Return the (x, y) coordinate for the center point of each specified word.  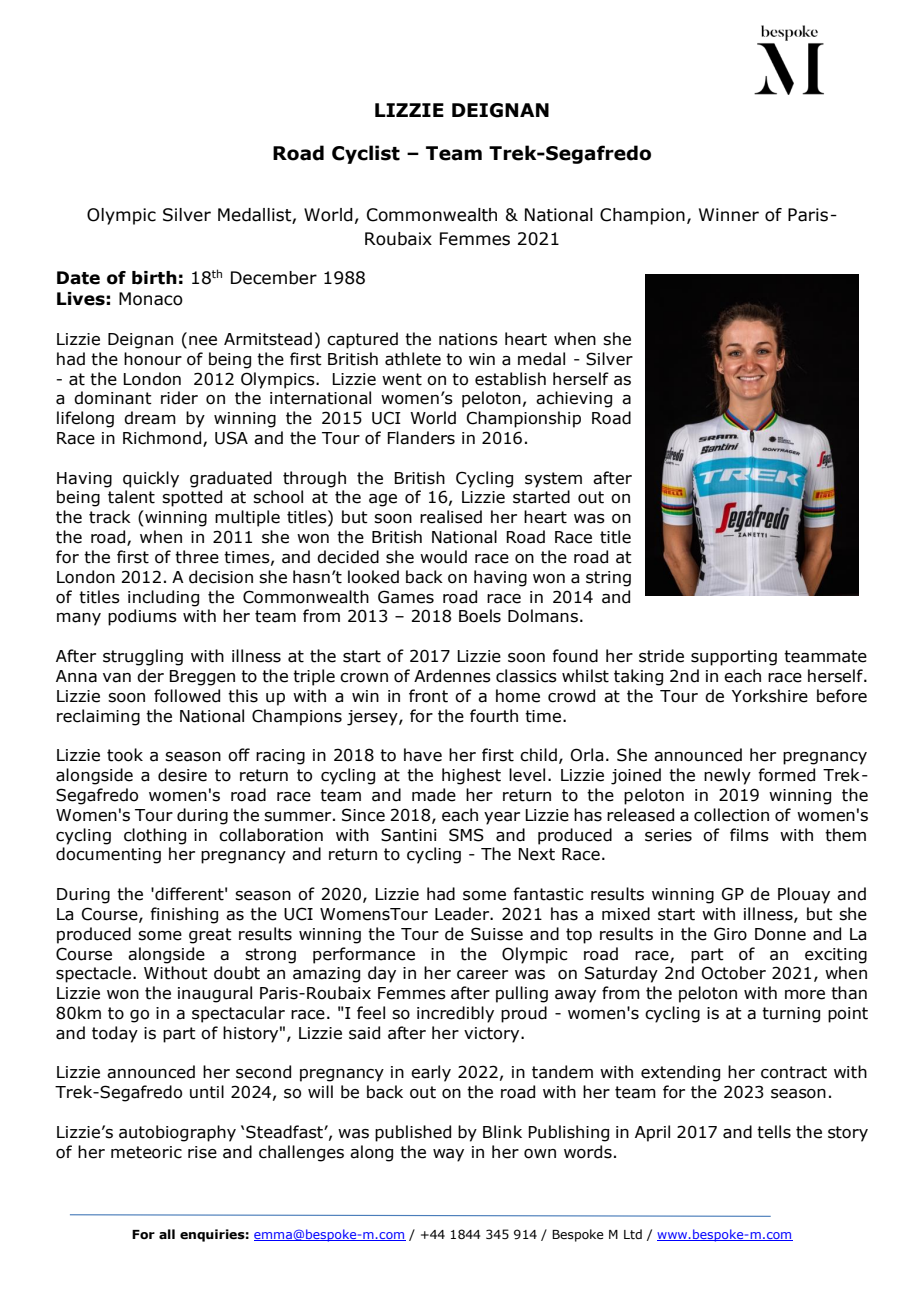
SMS (466, 835)
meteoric (146, 1152)
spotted (192, 498)
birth (154, 278)
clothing (155, 836)
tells (774, 1132)
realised (451, 517)
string (608, 579)
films (749, 835)
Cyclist (366, 154)
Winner (729, 215)
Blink (502, 1131)
